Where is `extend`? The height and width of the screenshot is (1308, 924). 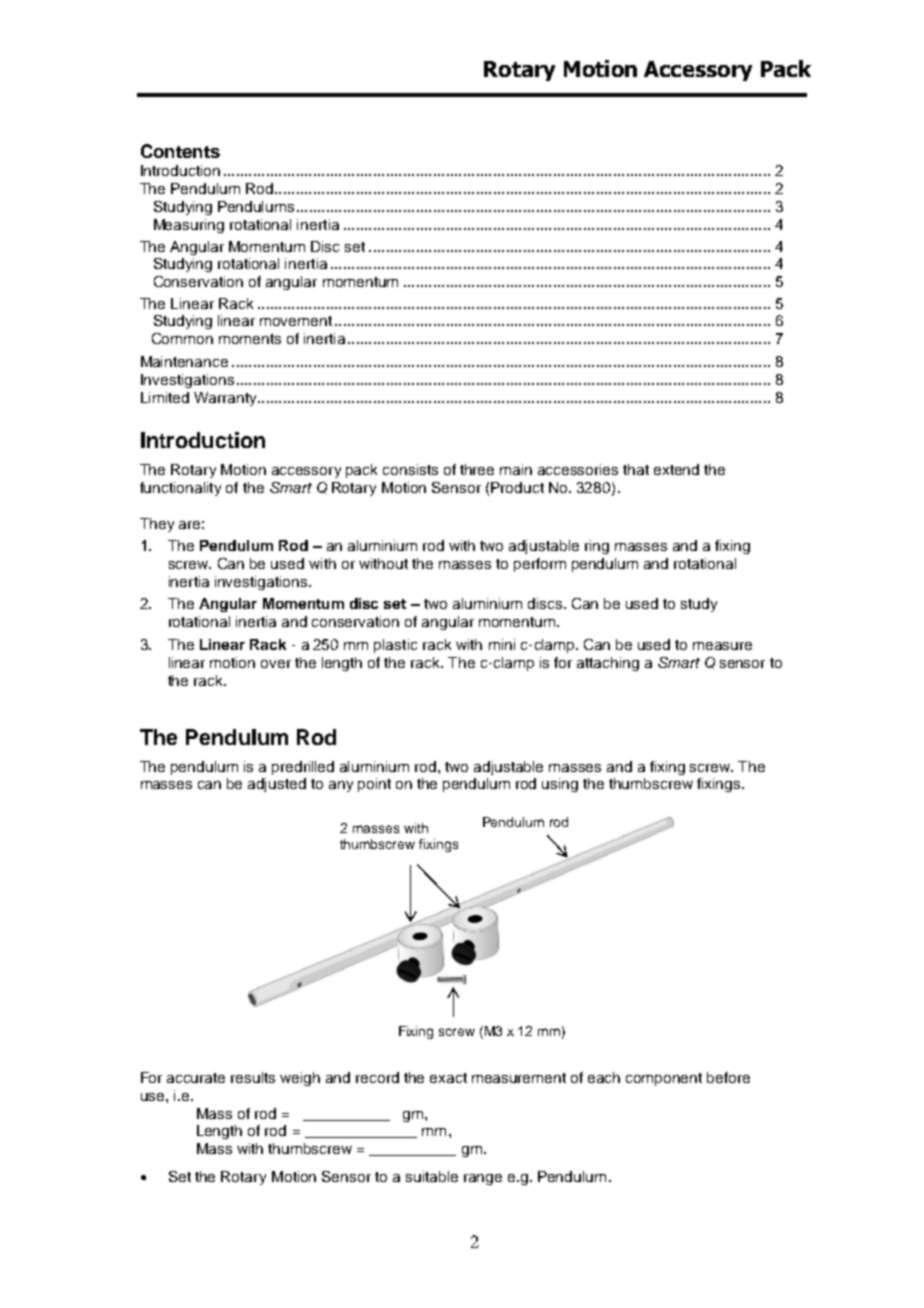
extend is located at coordinates (676, 469).
